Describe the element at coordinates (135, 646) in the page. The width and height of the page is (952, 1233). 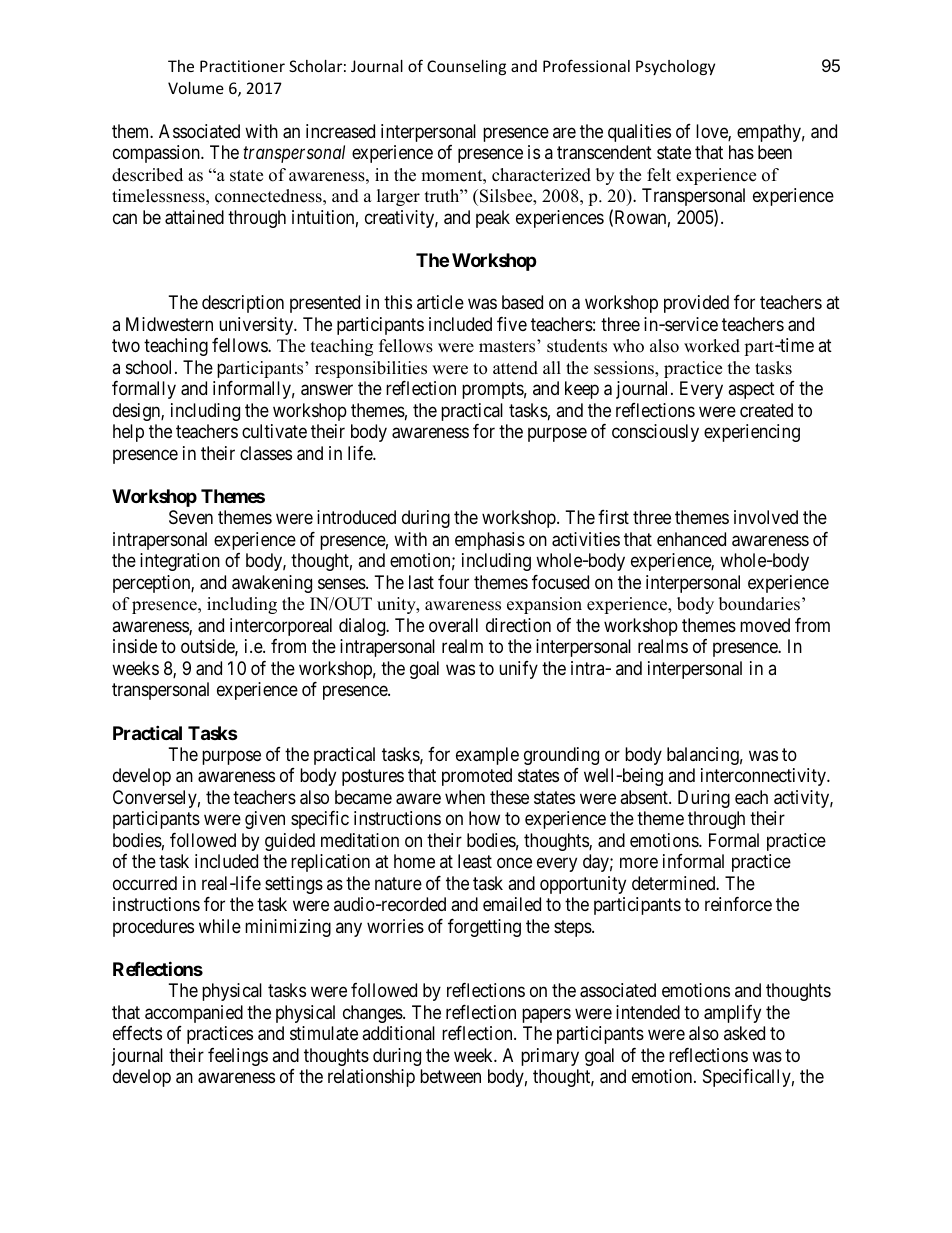
I see `inside` at that location.
